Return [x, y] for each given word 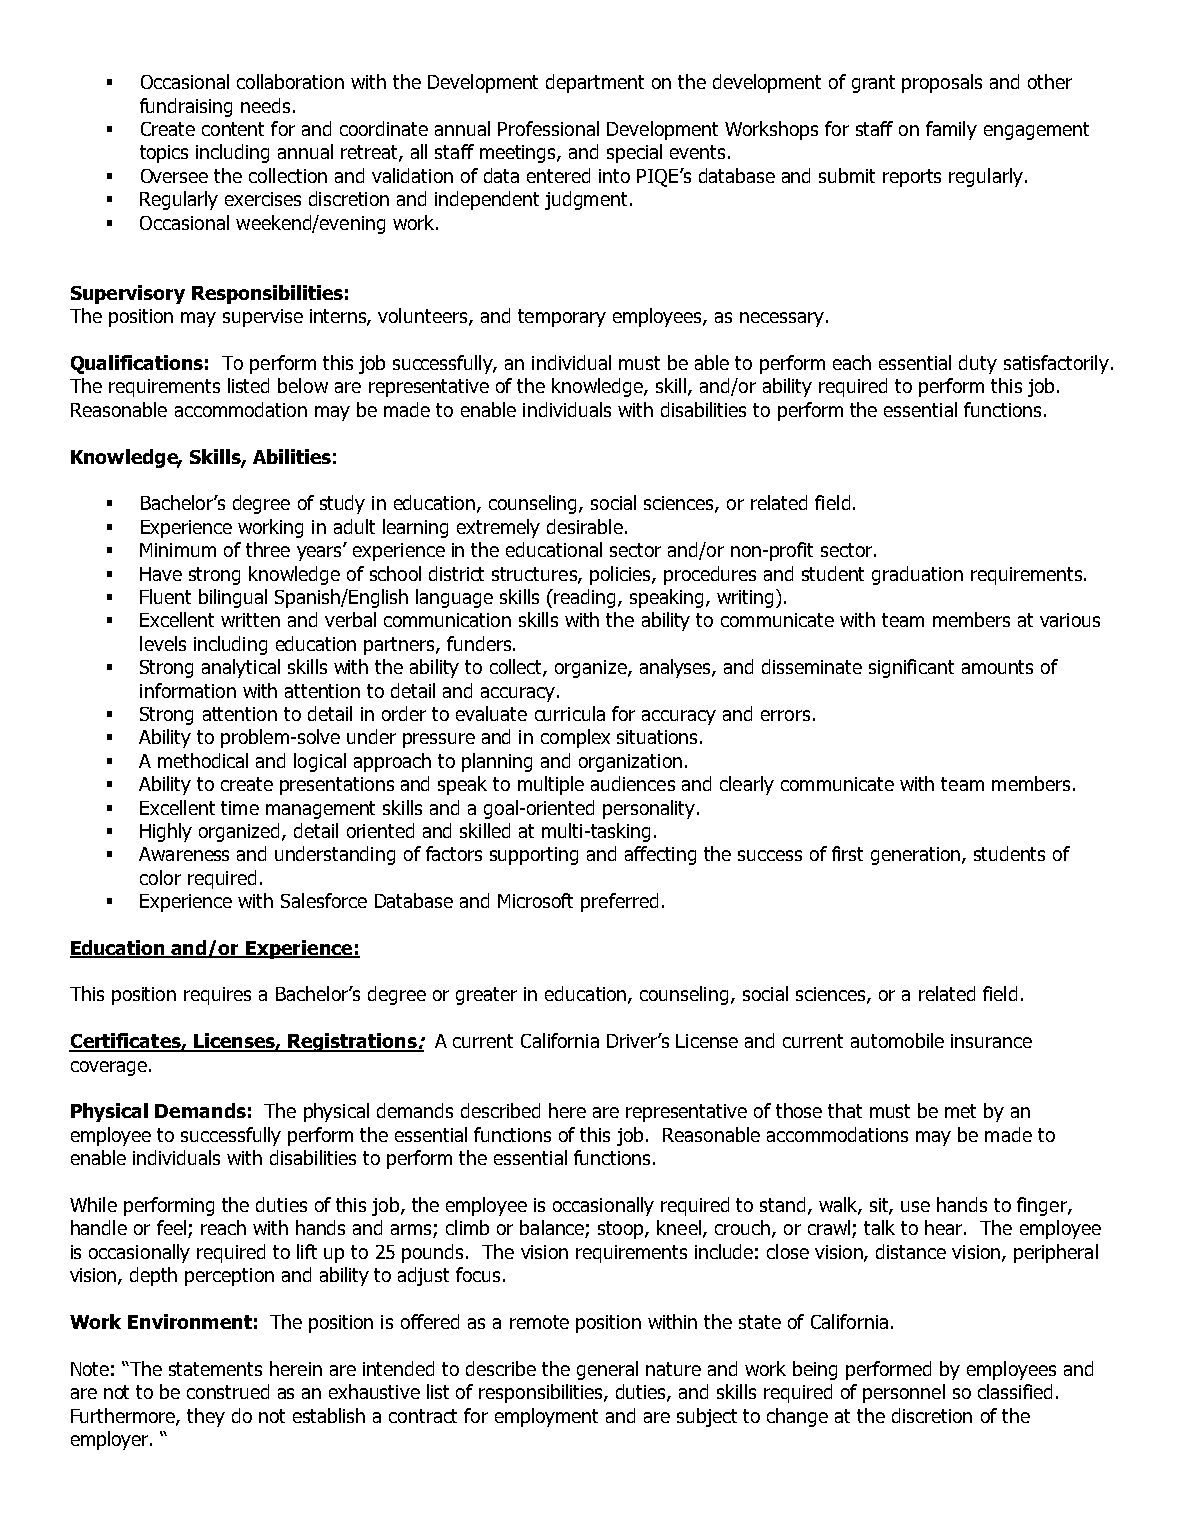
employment [546, 1417]
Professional [548, 128]
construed [228, 1391]
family [951, 130]
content [233, 129]
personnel [904, 1393]
